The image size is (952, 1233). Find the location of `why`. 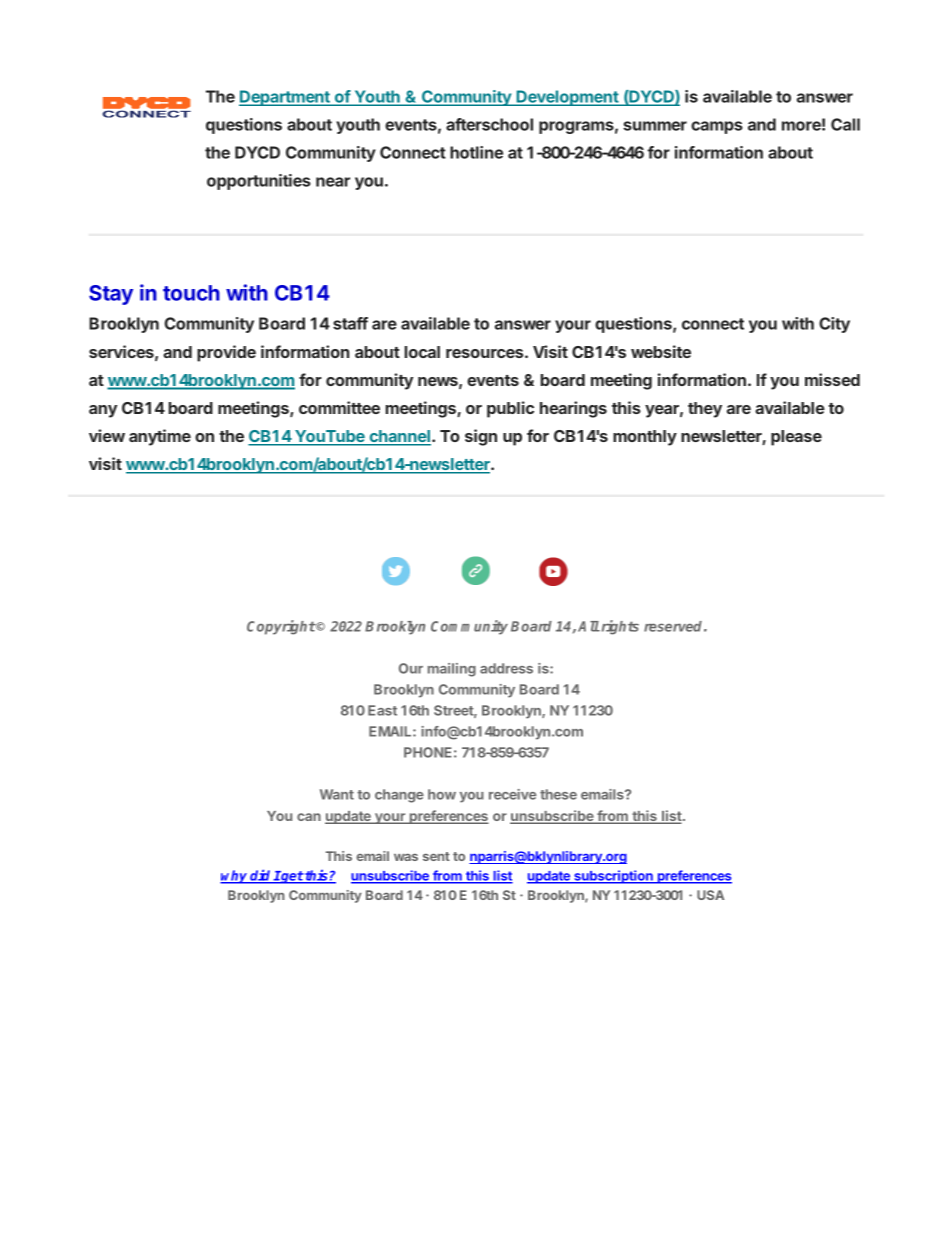

why is located at coordinates (235, 877).
